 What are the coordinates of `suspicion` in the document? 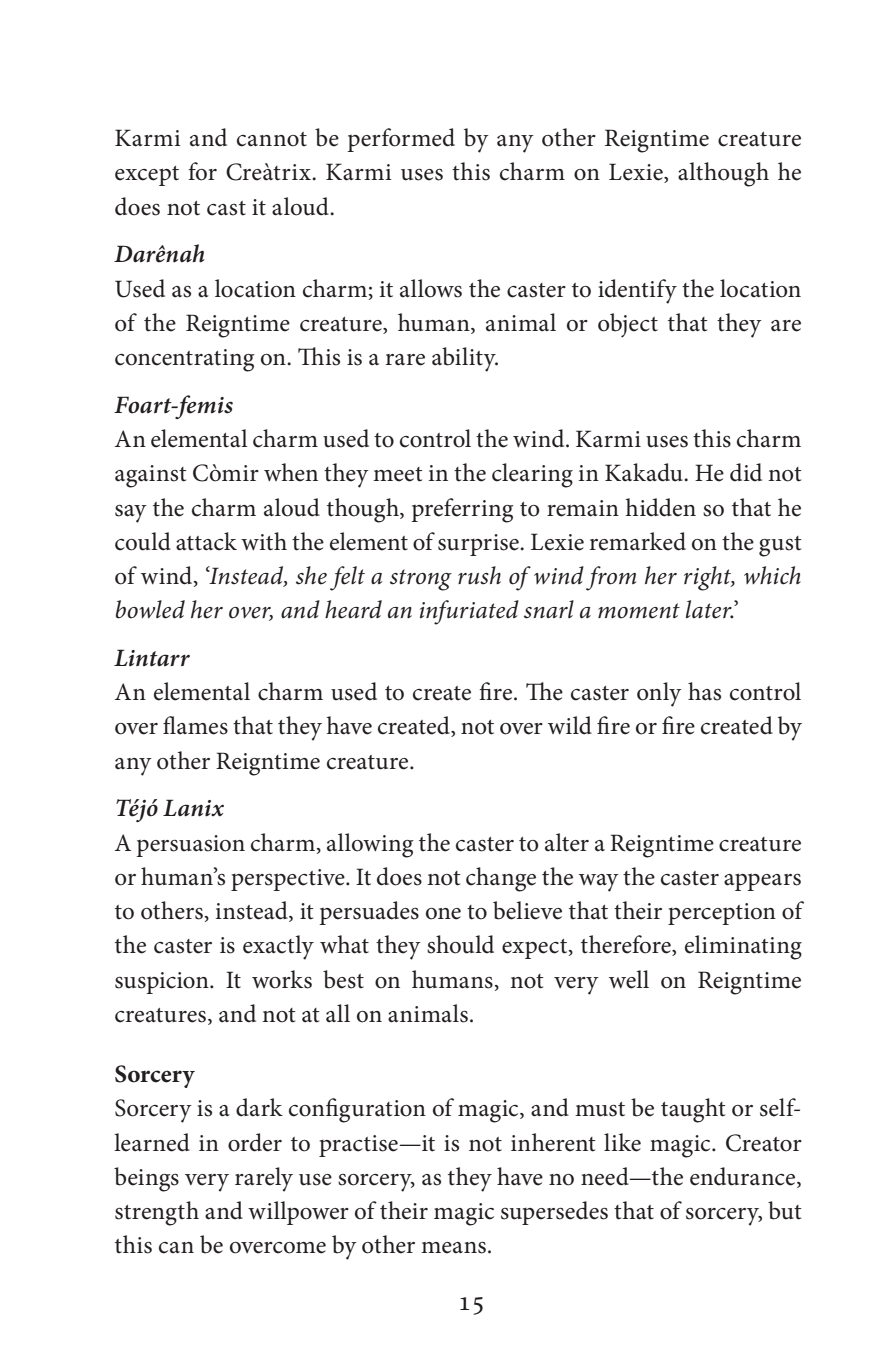 It's located at (163, 983).
